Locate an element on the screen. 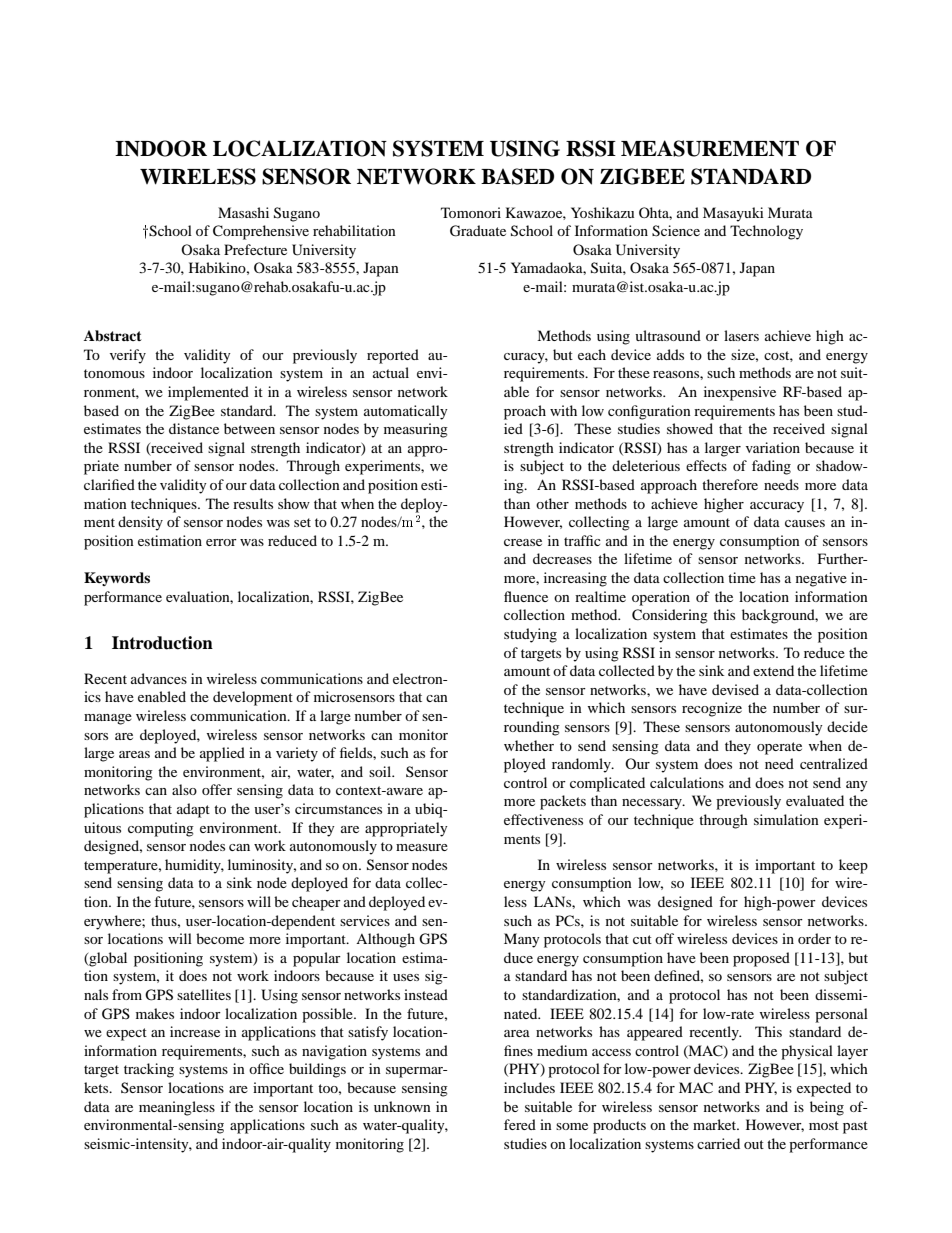 This screenshot has height=1233, width=952. tracking is located at coordinates (149, 1070).
